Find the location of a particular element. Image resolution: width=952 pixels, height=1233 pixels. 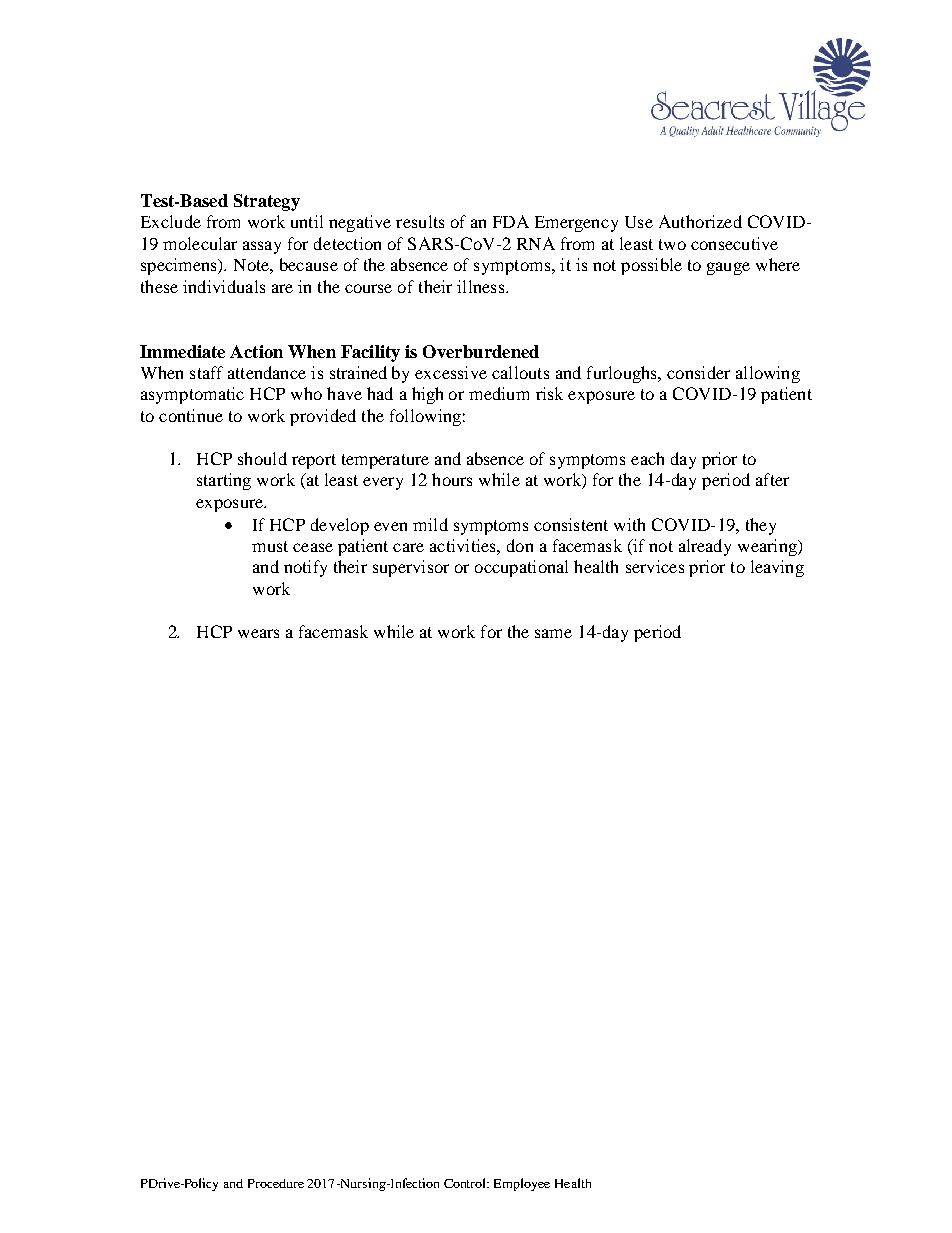

wears is located at coordinates (258, 633).
